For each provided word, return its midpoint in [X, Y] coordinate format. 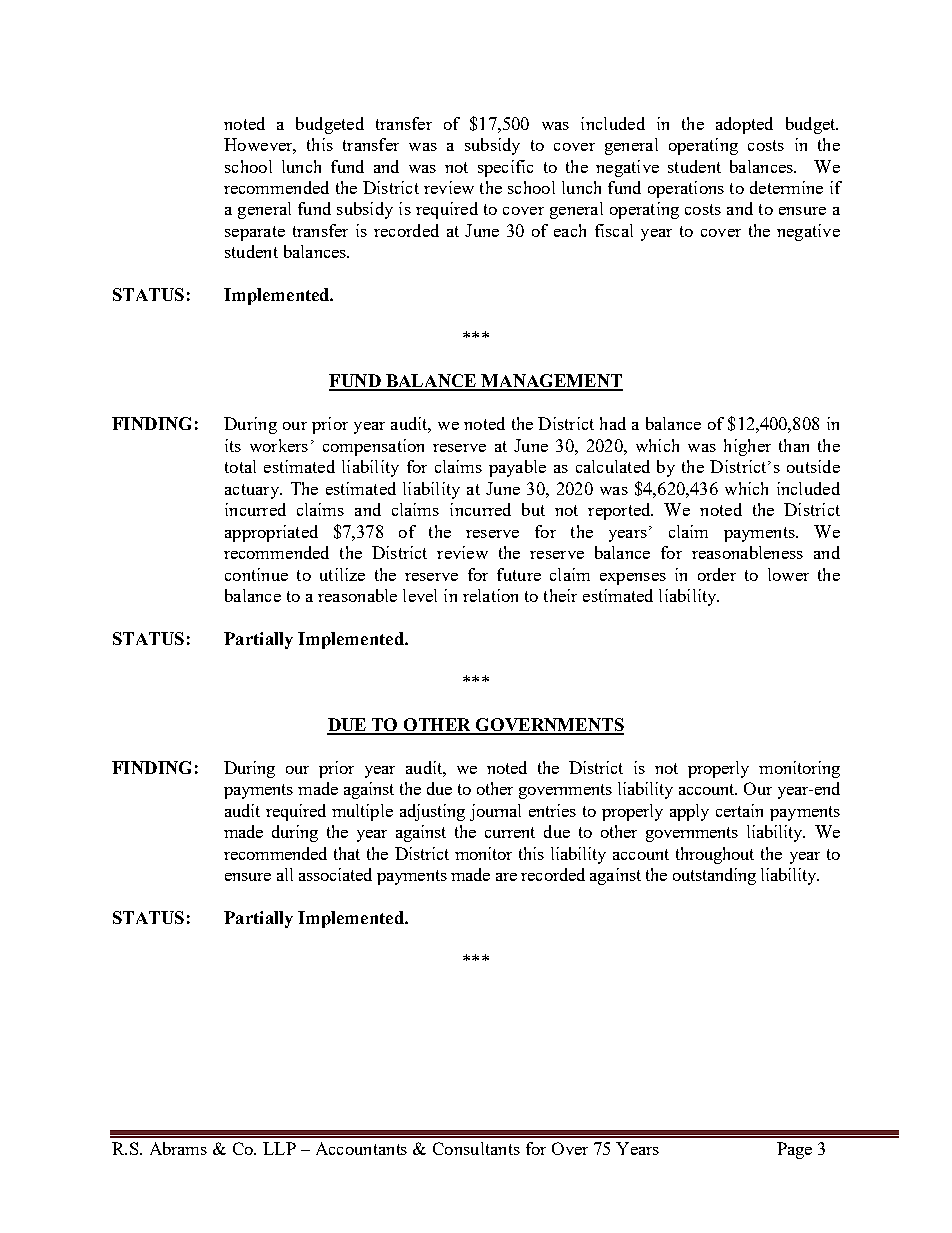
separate [255, 233]
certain [739, 810]
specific [505, 168]
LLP [279, 1148]
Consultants [476, 1148]
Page [794, 1150]
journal [495, 812]
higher [747, 447]
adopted [744, 125]
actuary [253, 491]
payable [517, 468]
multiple [362, 812]
